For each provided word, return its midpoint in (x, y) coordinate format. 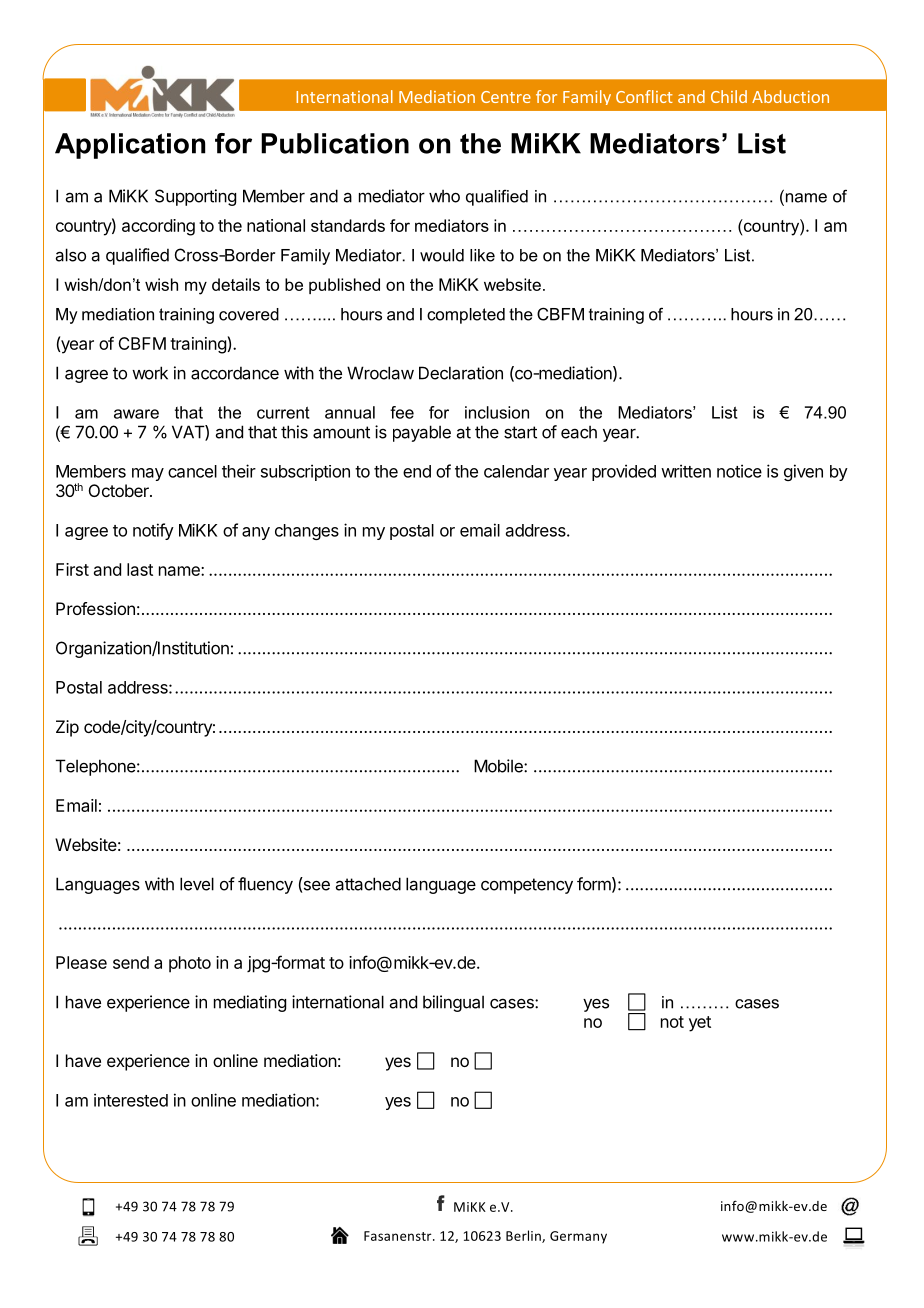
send (131, 962)
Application (130, 146)
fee (402, 412)
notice (739, 471)
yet (700, 1024)
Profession (95, 608)
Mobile (499, 766)
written (686, 471)
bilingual (453, 1003)
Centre (506, 97)
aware (136, 414)
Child (729, 96)
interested (131, 1100)
